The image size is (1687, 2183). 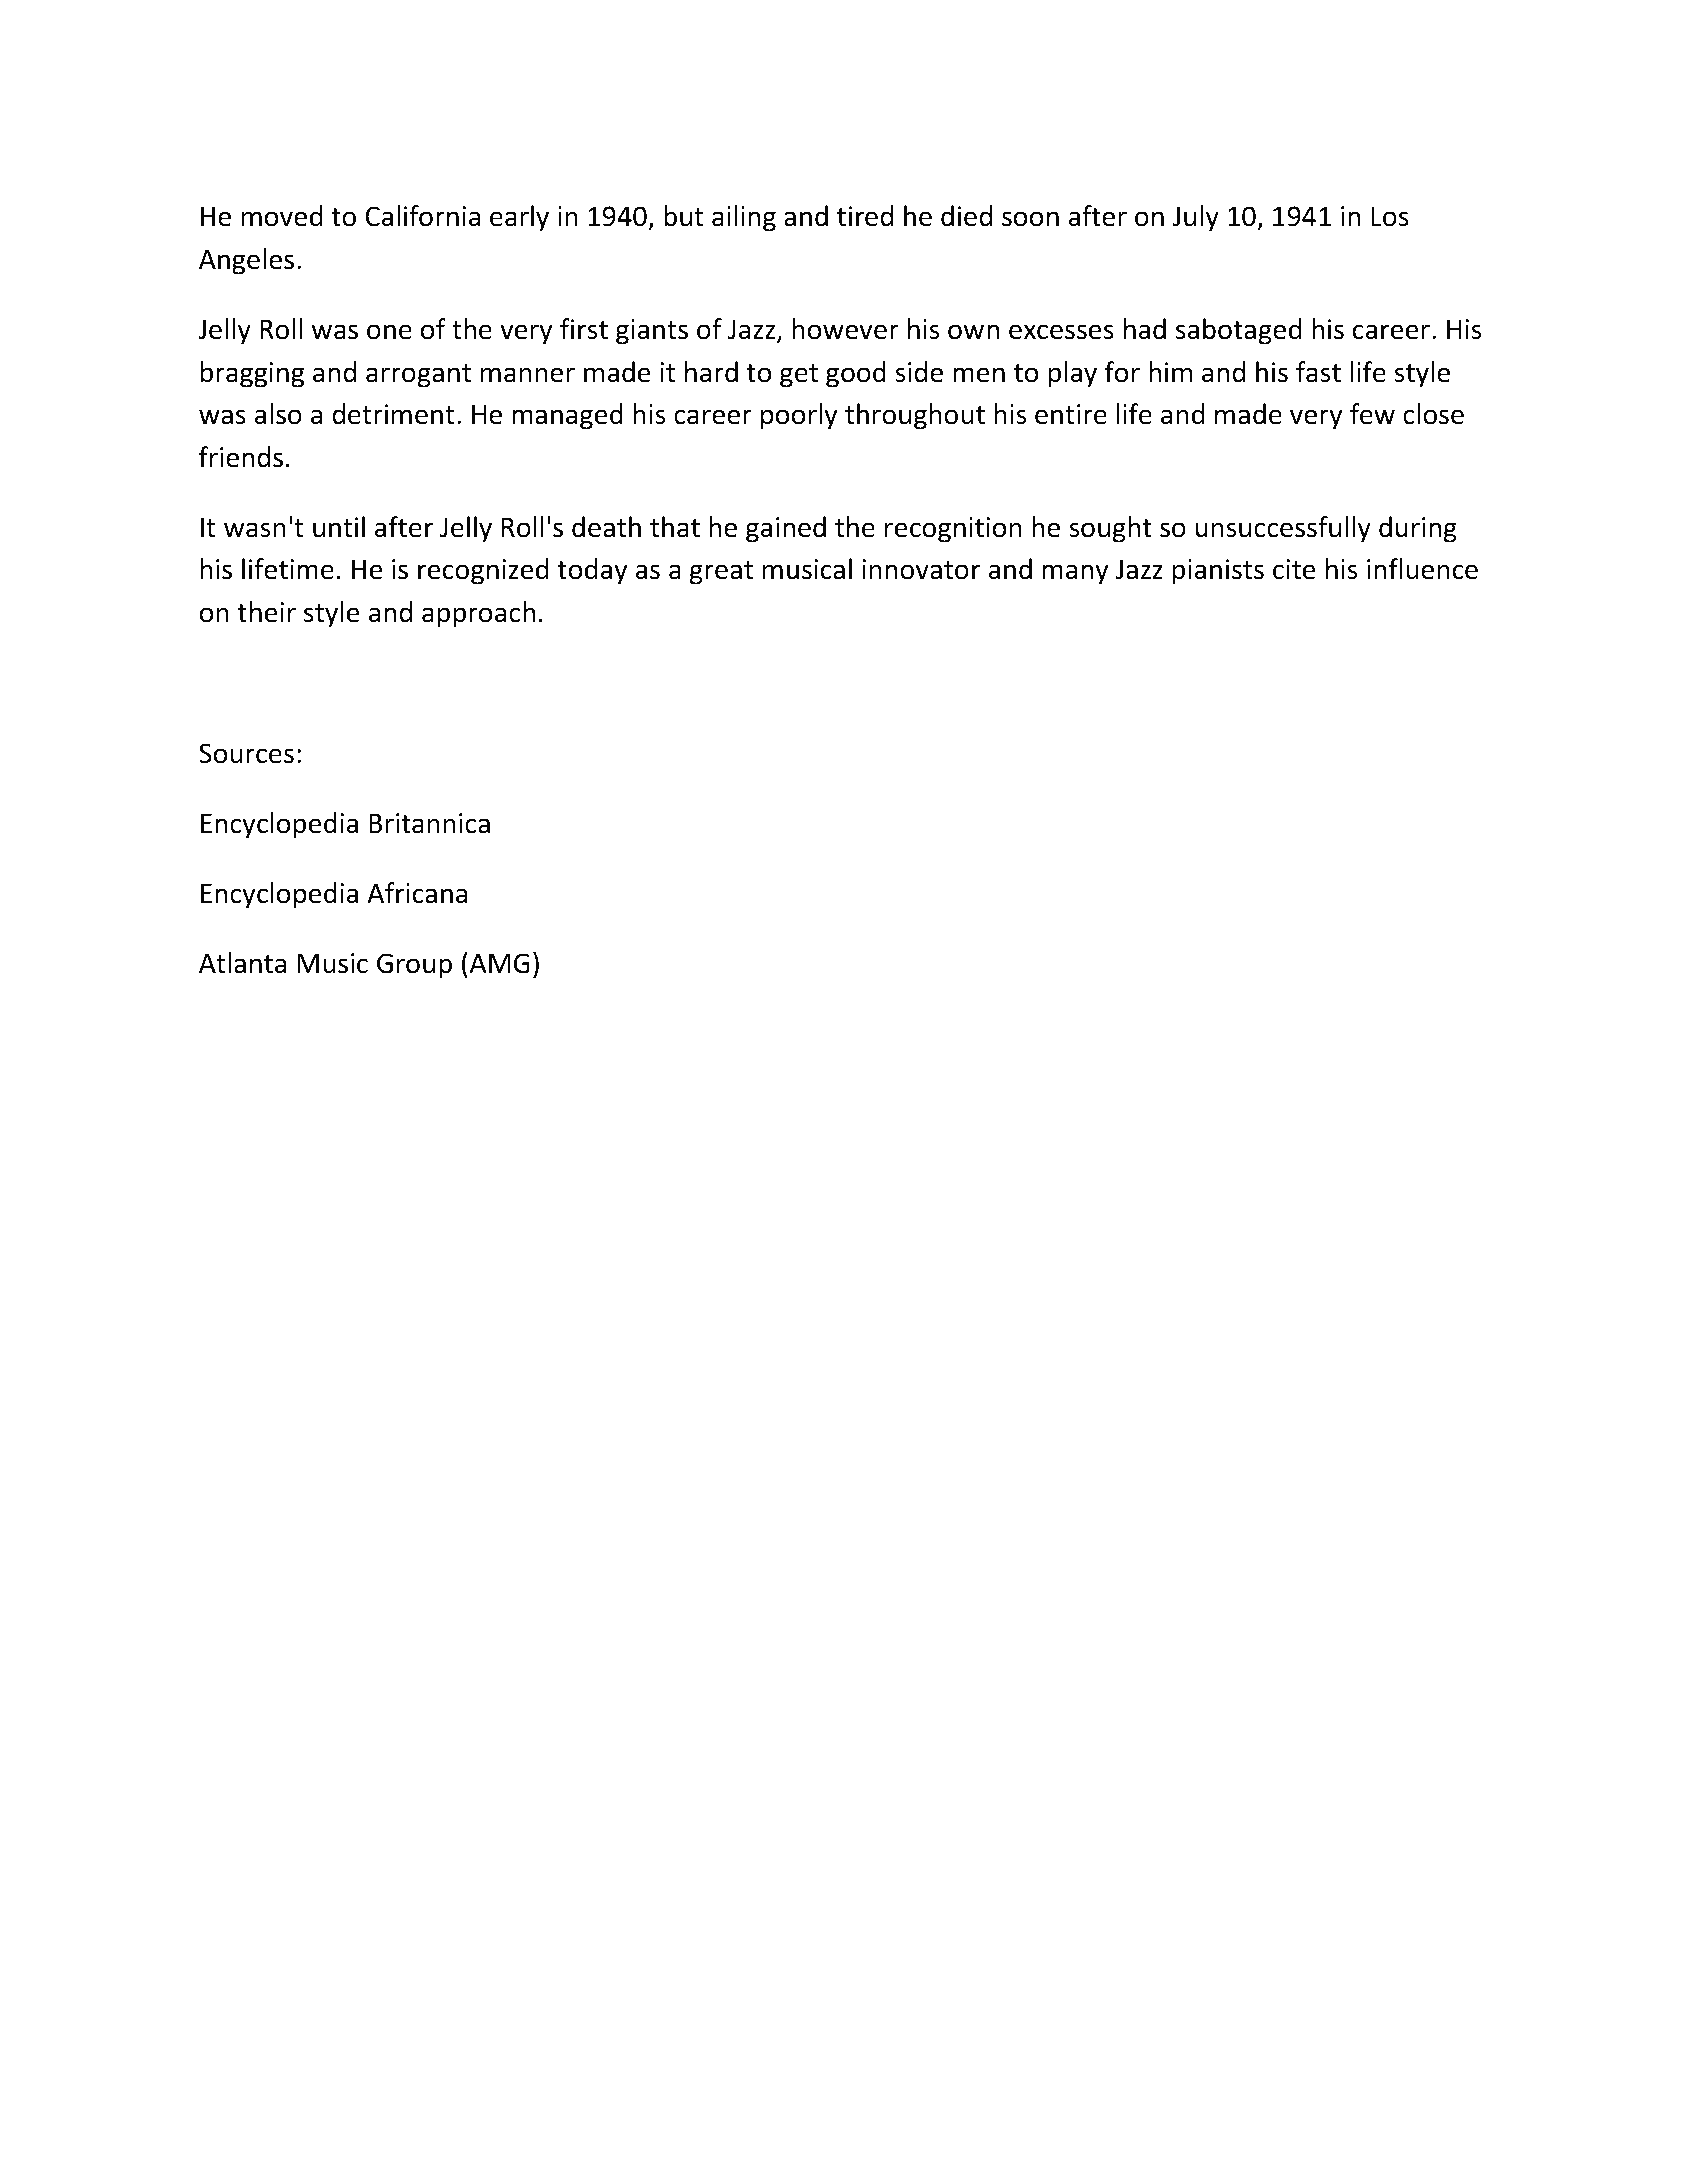 I want to click on Sources, so click(x=246, y=753).
